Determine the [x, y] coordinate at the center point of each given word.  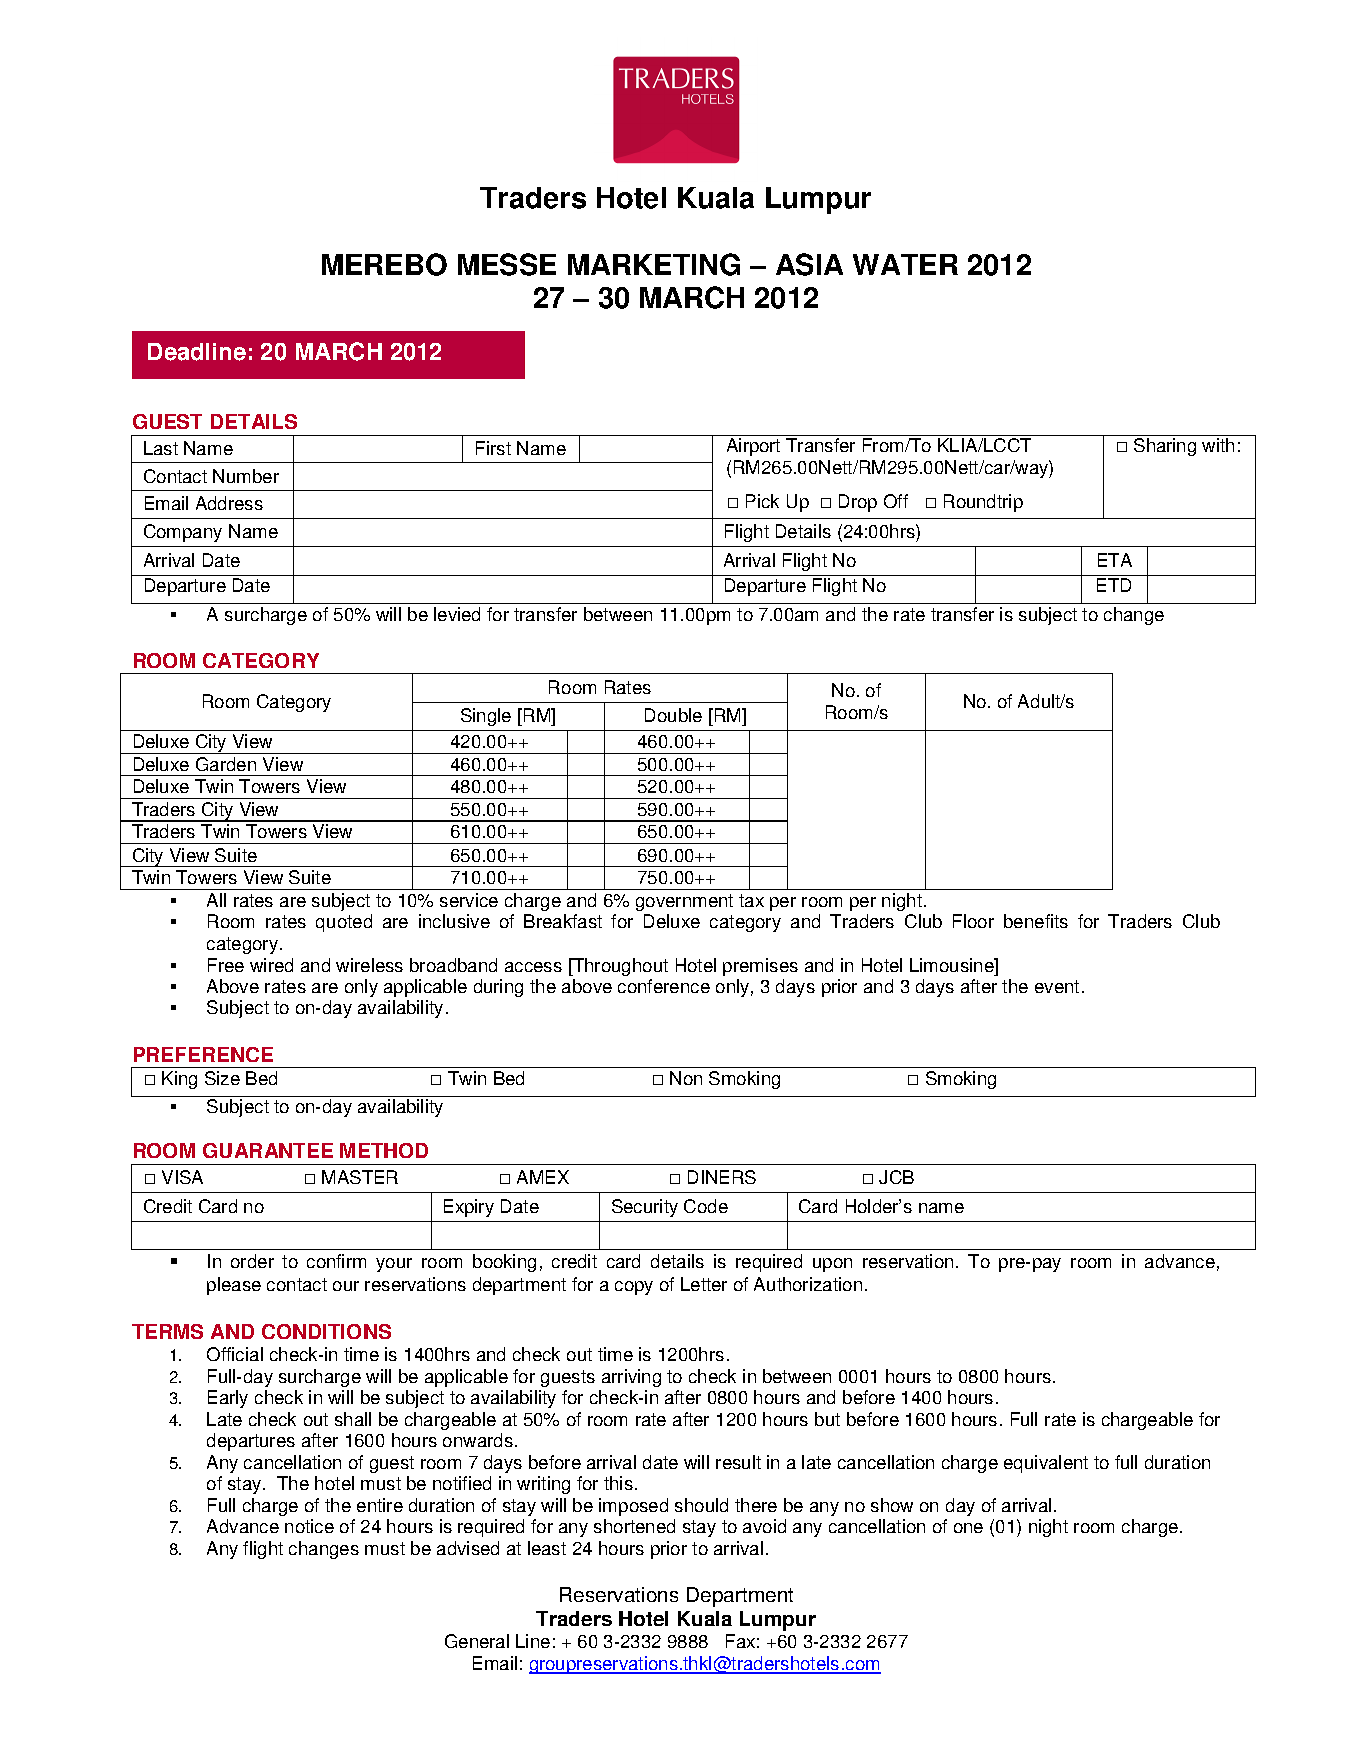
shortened [634, 1526]
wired [271, 965]
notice [309, 1526]
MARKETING [654, 264]
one [968, 1528]
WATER [905, 264]
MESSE [507, 264]
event [1057, 986]
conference [664, 986]
